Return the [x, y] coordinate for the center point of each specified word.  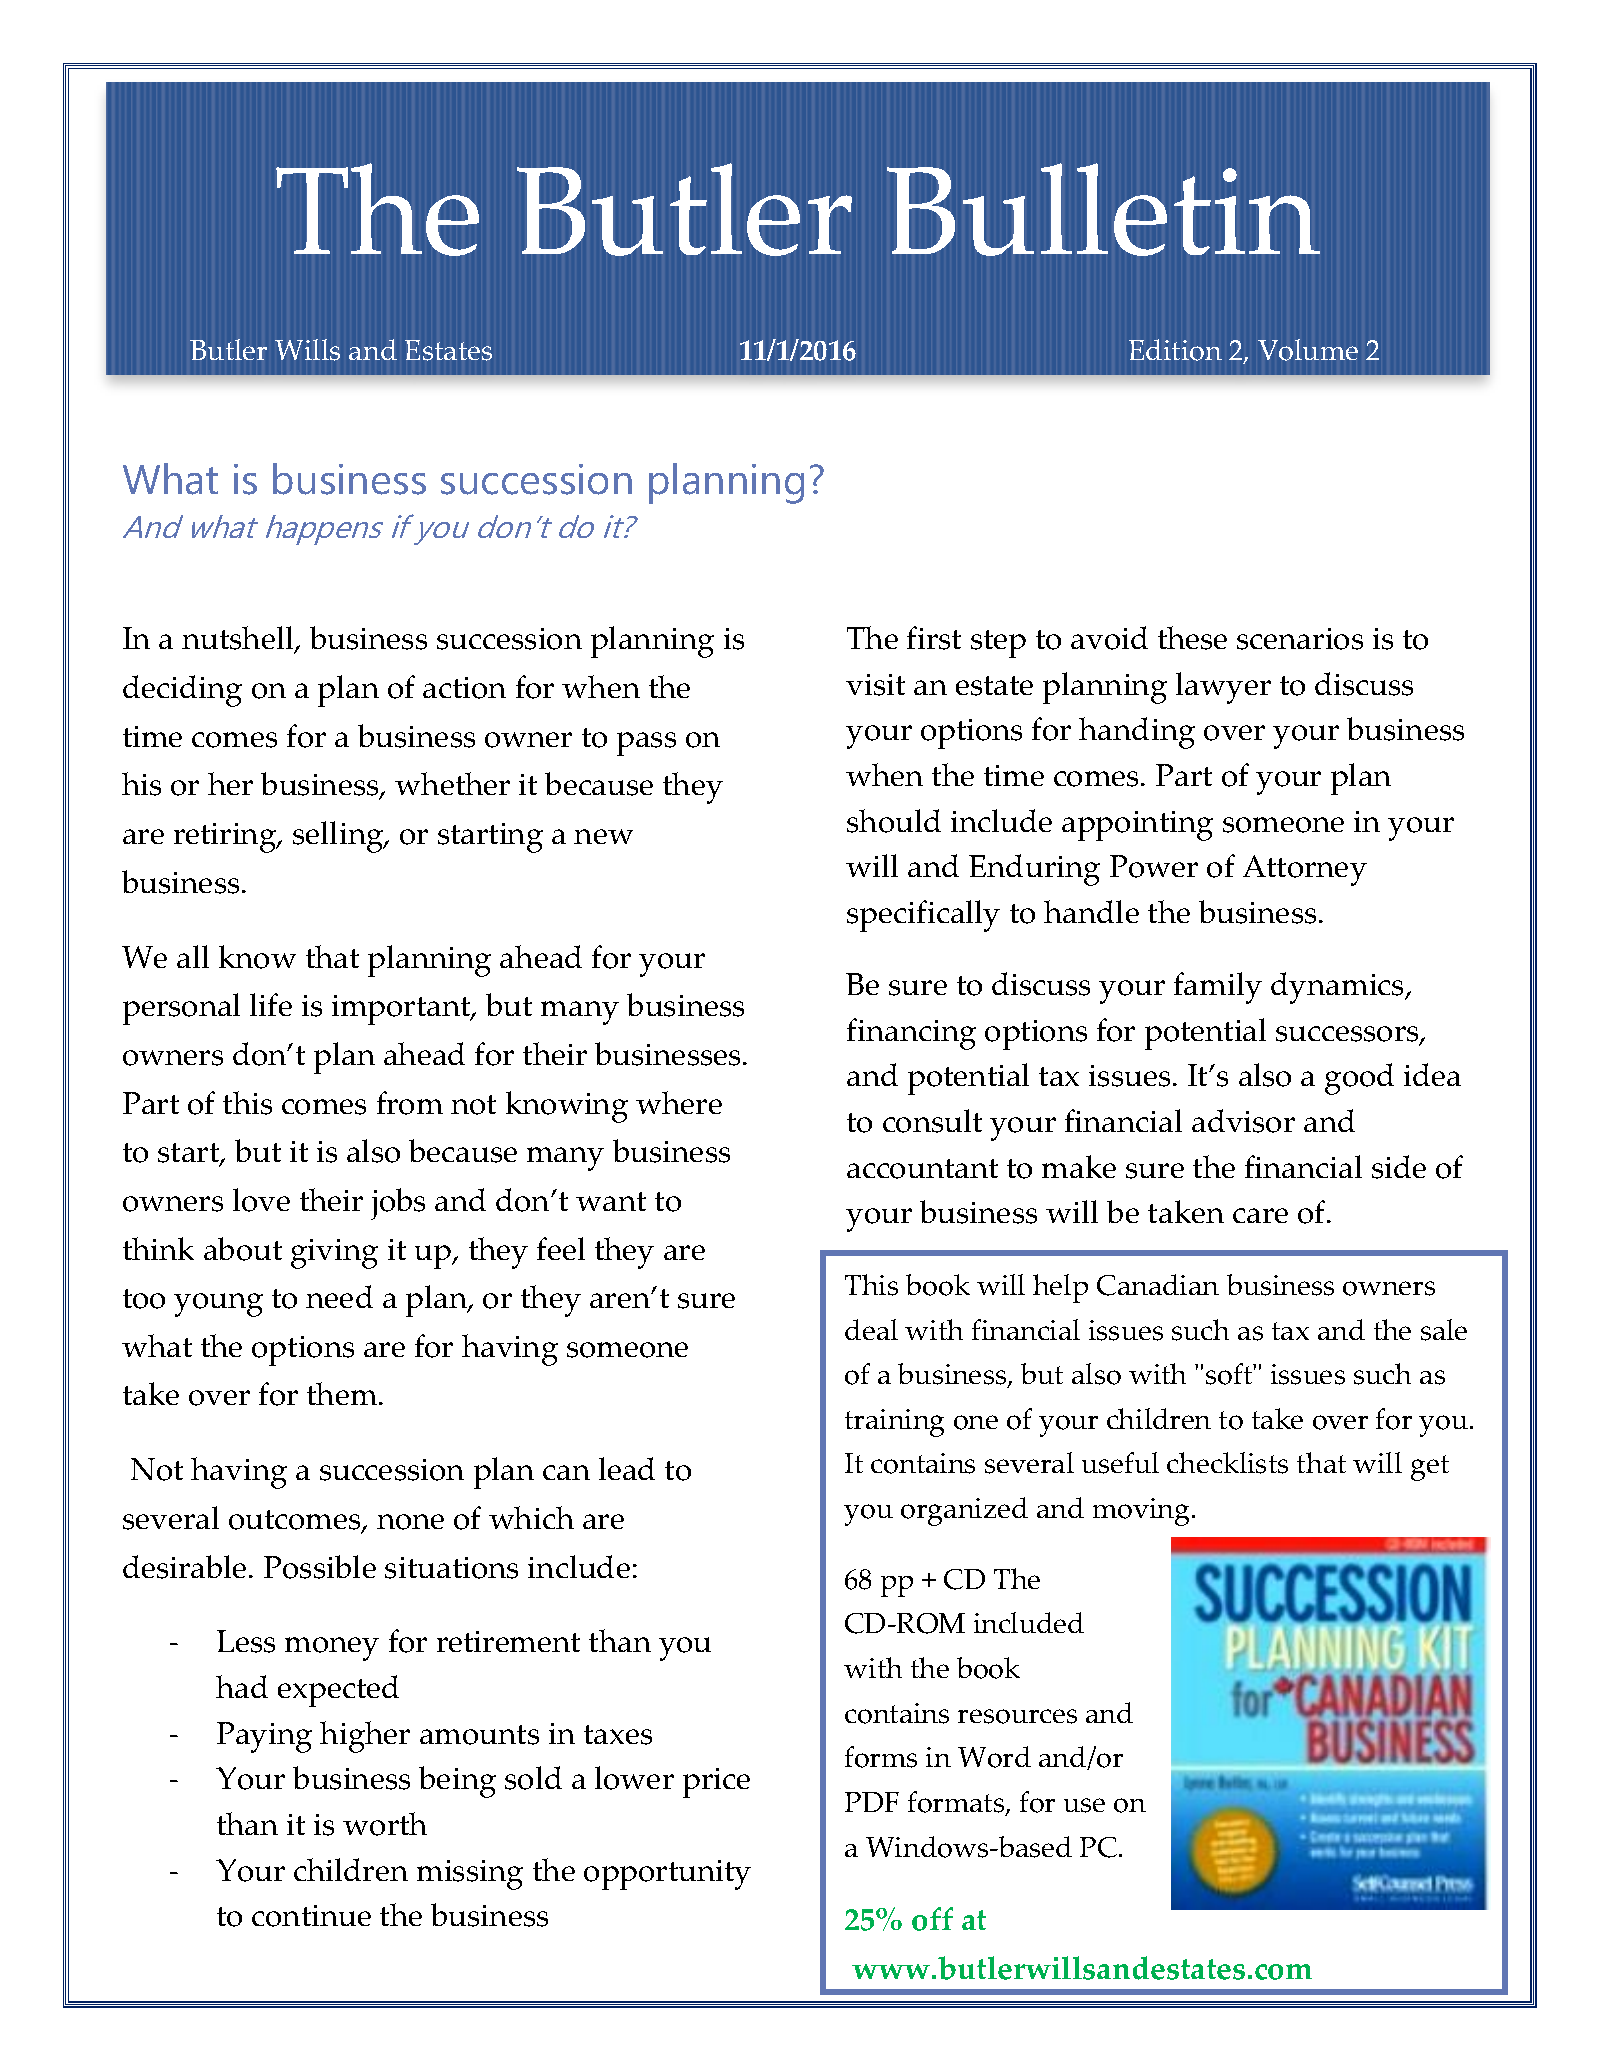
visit [875, 685]
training [894, 1423]
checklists [1227, 1463]
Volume [1308, 350]
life [271, 1004]
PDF [872, 1802]
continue [311, 1916]
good [1359, 1079]
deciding [182, 691]
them [342, 1393]
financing [911, 1034]
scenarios [1300, 639]
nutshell [239, 639]
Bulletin [1103, 209]
